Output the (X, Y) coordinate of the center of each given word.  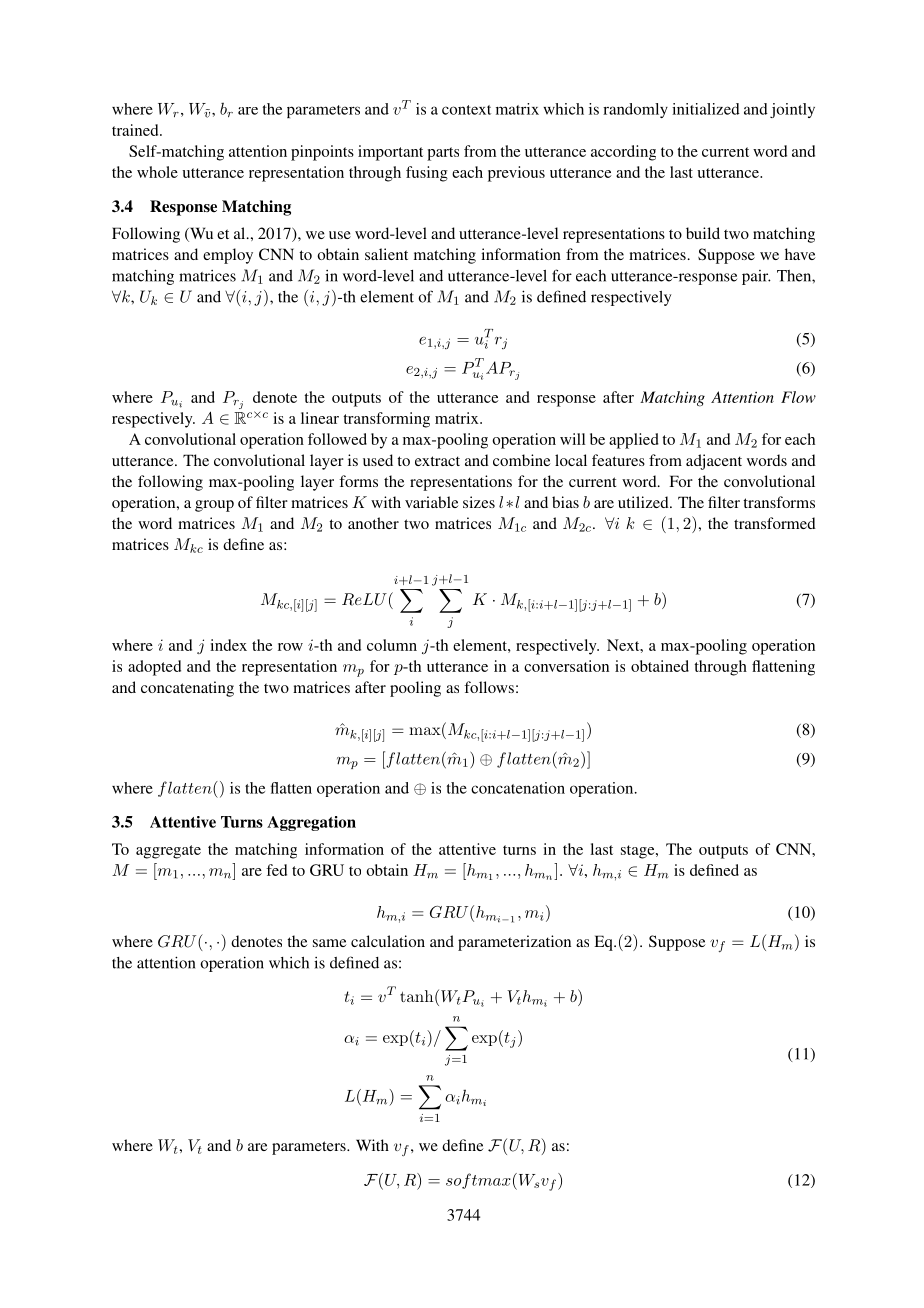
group (214, 506)
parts (443, 154)
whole (157, 172)
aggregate (168, 852)
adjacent (714, 462)
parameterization (514, 943)
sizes (479, 502)
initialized (706, 109)
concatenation (518, 788)
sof (459, 1181)
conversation (566, 666)
